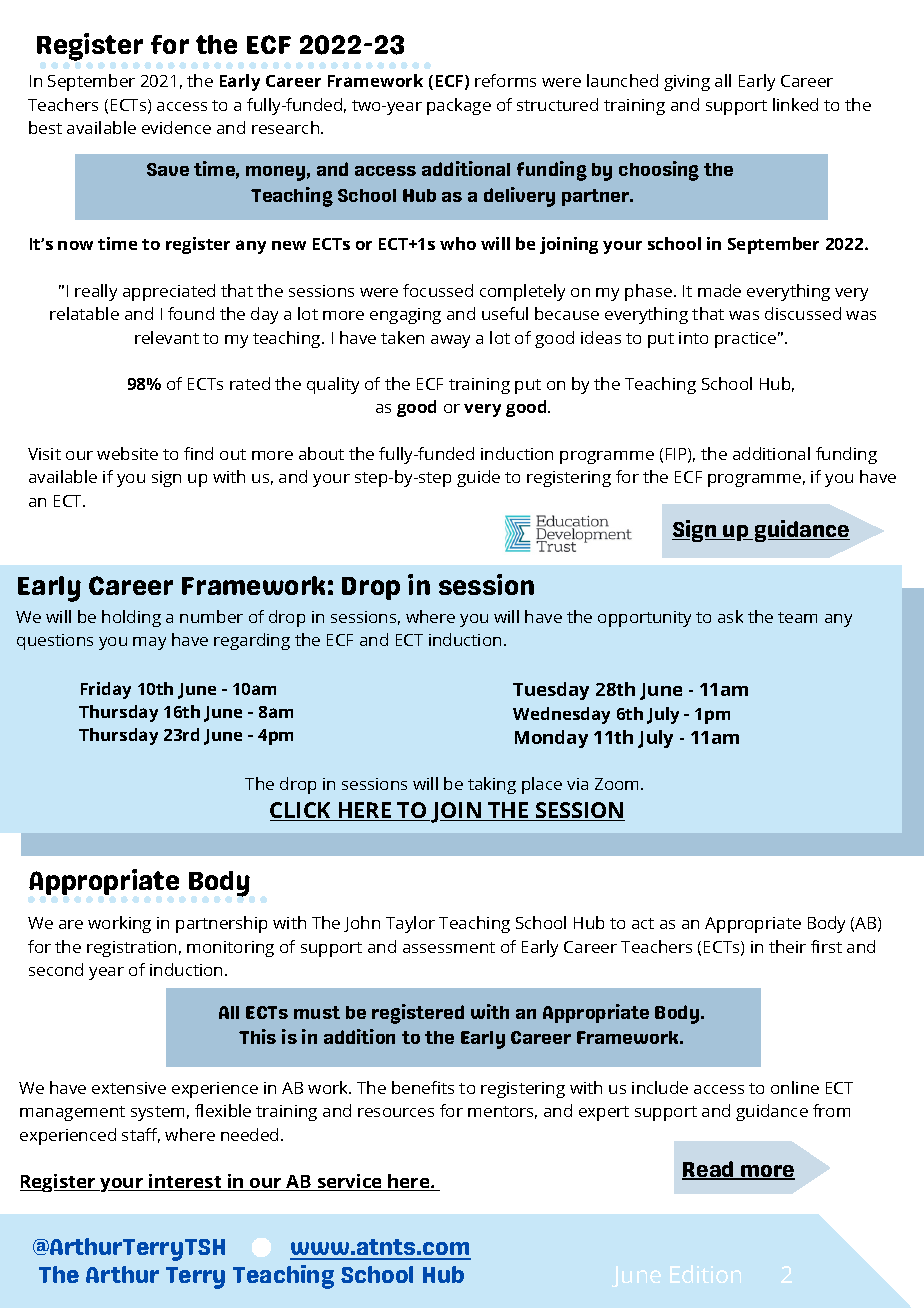 The image size is (924, 1309). I want to click on guide, so click(478, 478).
